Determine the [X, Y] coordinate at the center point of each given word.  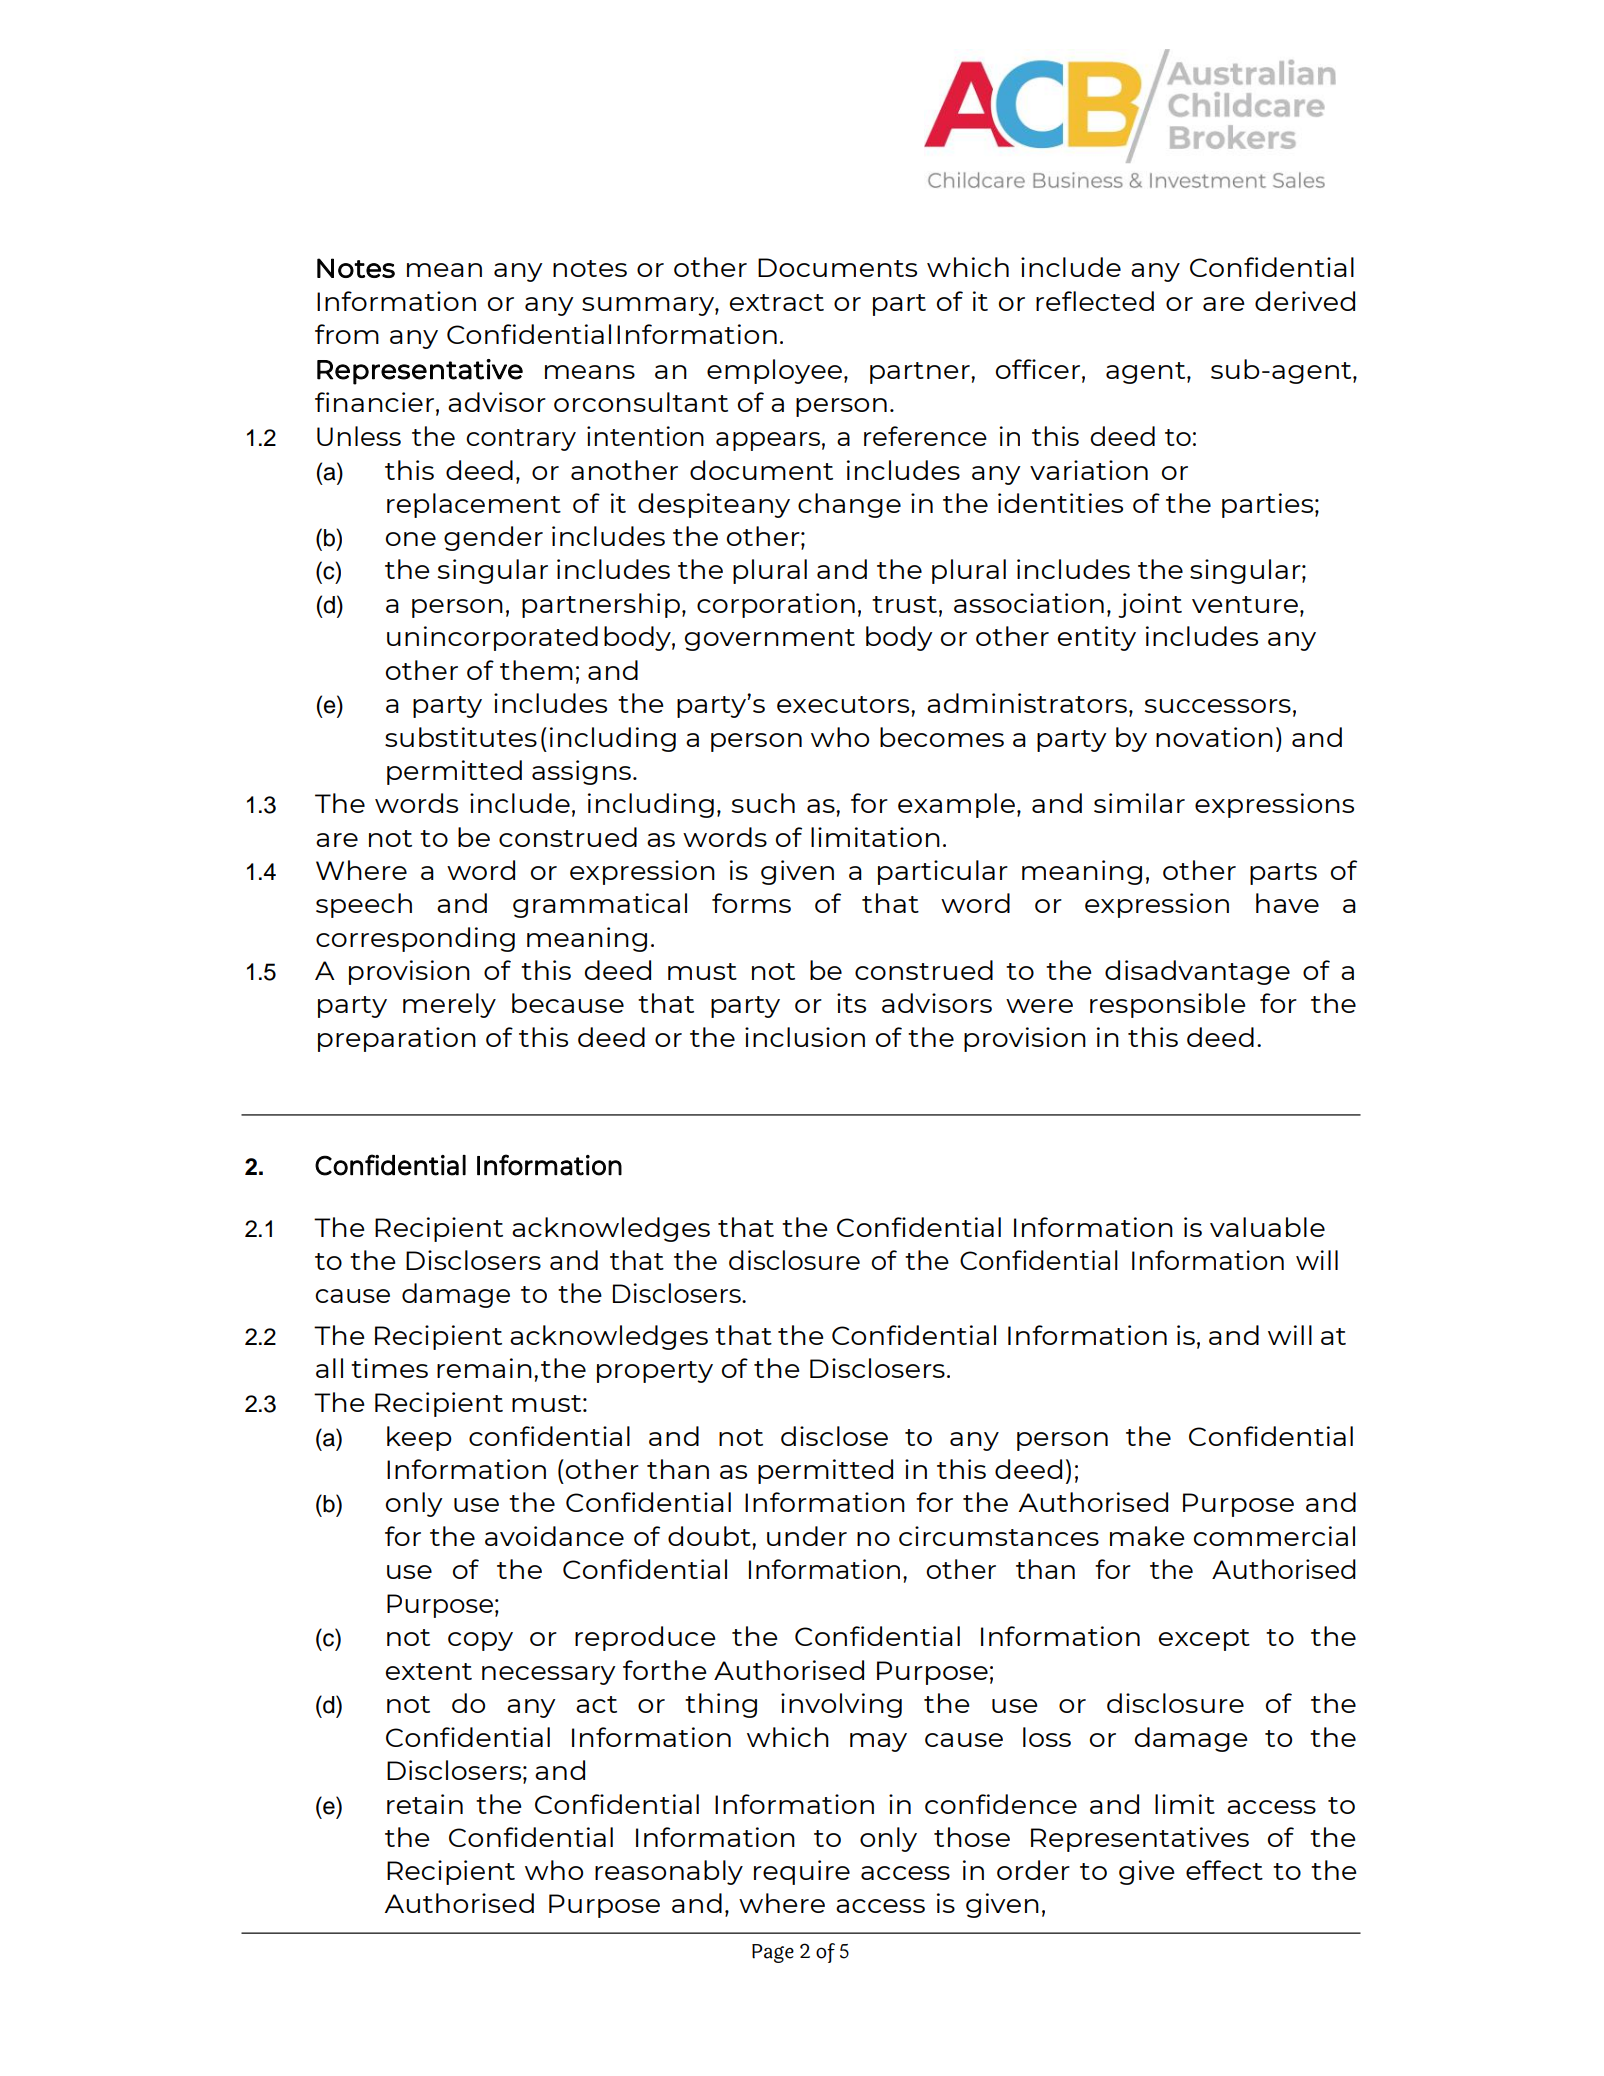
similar [1139, 803]
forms [751, 903]
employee [774, 371]
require [802, 1872]
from [347, 334]
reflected [1095, 301]
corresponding [415, 939]
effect [1224, 1870]
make [1147, 1536]
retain [425, 1804]
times [389, 1368]
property [655, 1372]
